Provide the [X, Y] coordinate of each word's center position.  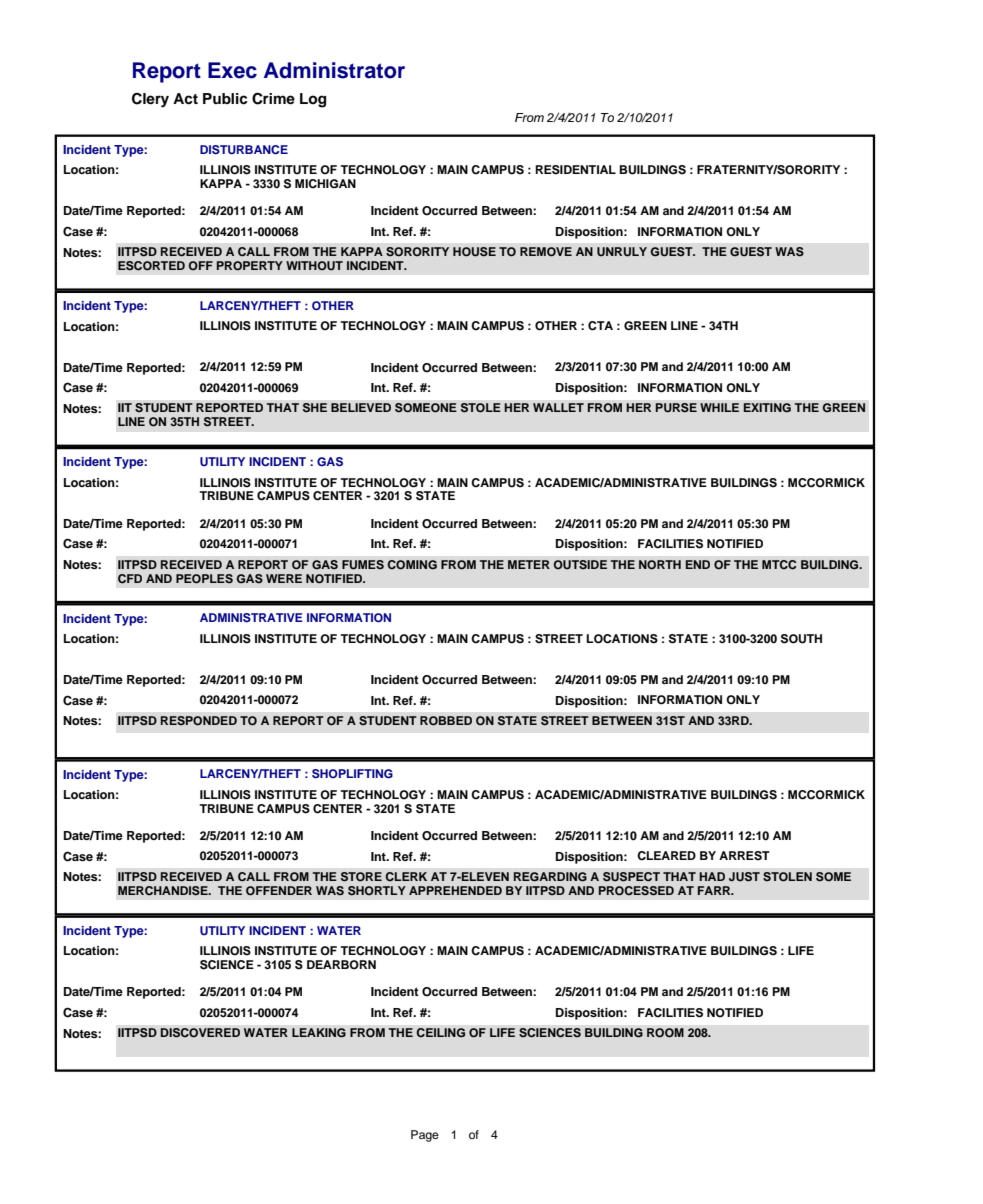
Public [225, 99]
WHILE [719, 407]
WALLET [558, 407]
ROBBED [446, 721]
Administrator [334, 70]
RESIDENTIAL [575, 170]
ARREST [744, 856]
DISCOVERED [200, 1033]
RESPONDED [199, 721]
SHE [315, 408]
